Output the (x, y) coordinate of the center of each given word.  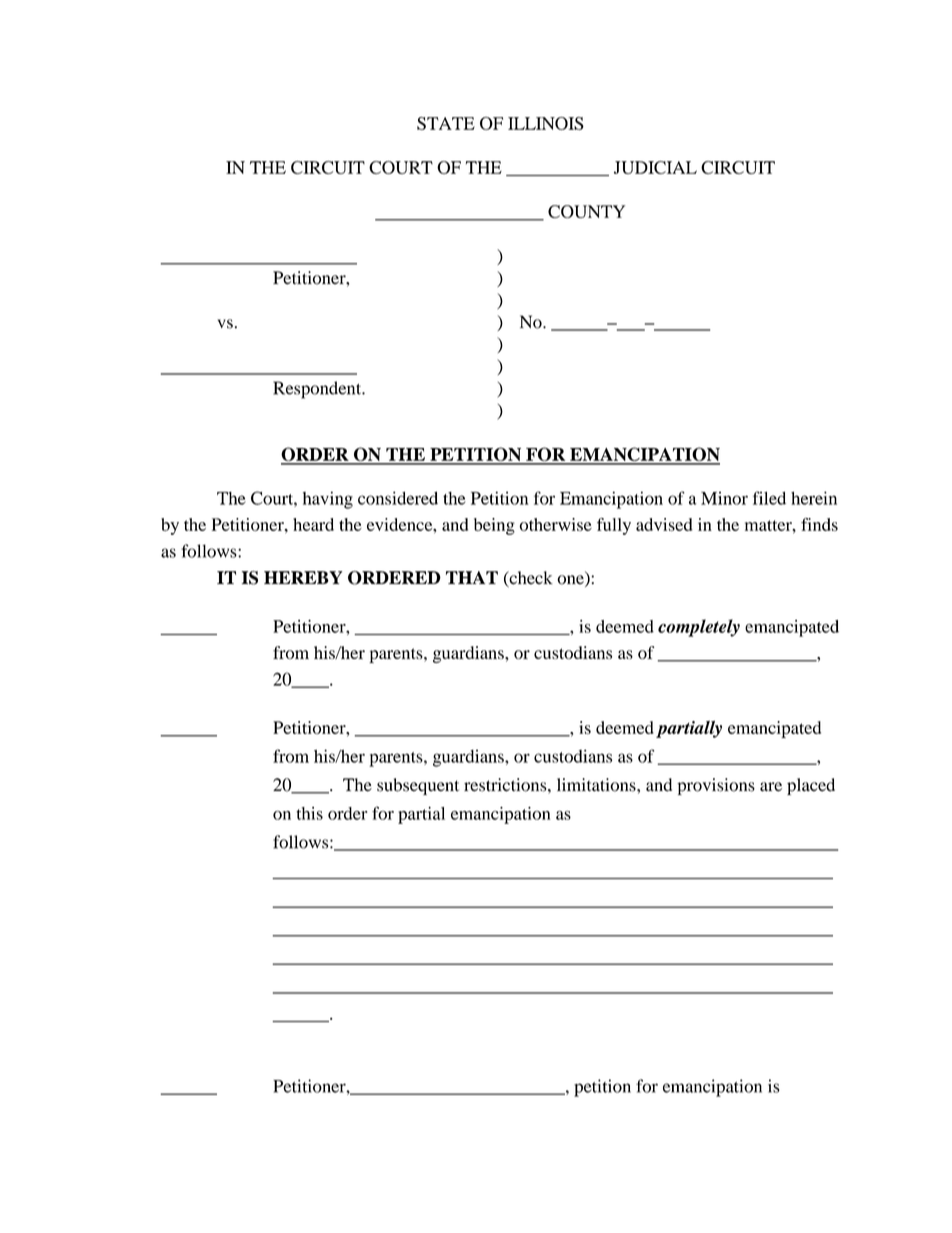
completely (699, 628)
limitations (597, 785)
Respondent (318, 390)
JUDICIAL (655, 167)
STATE (446, 123)
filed (769, 498)
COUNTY (586, 211)
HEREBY (303, 577)
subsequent (418, 786)
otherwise (555, 524)
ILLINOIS (546, 123)
